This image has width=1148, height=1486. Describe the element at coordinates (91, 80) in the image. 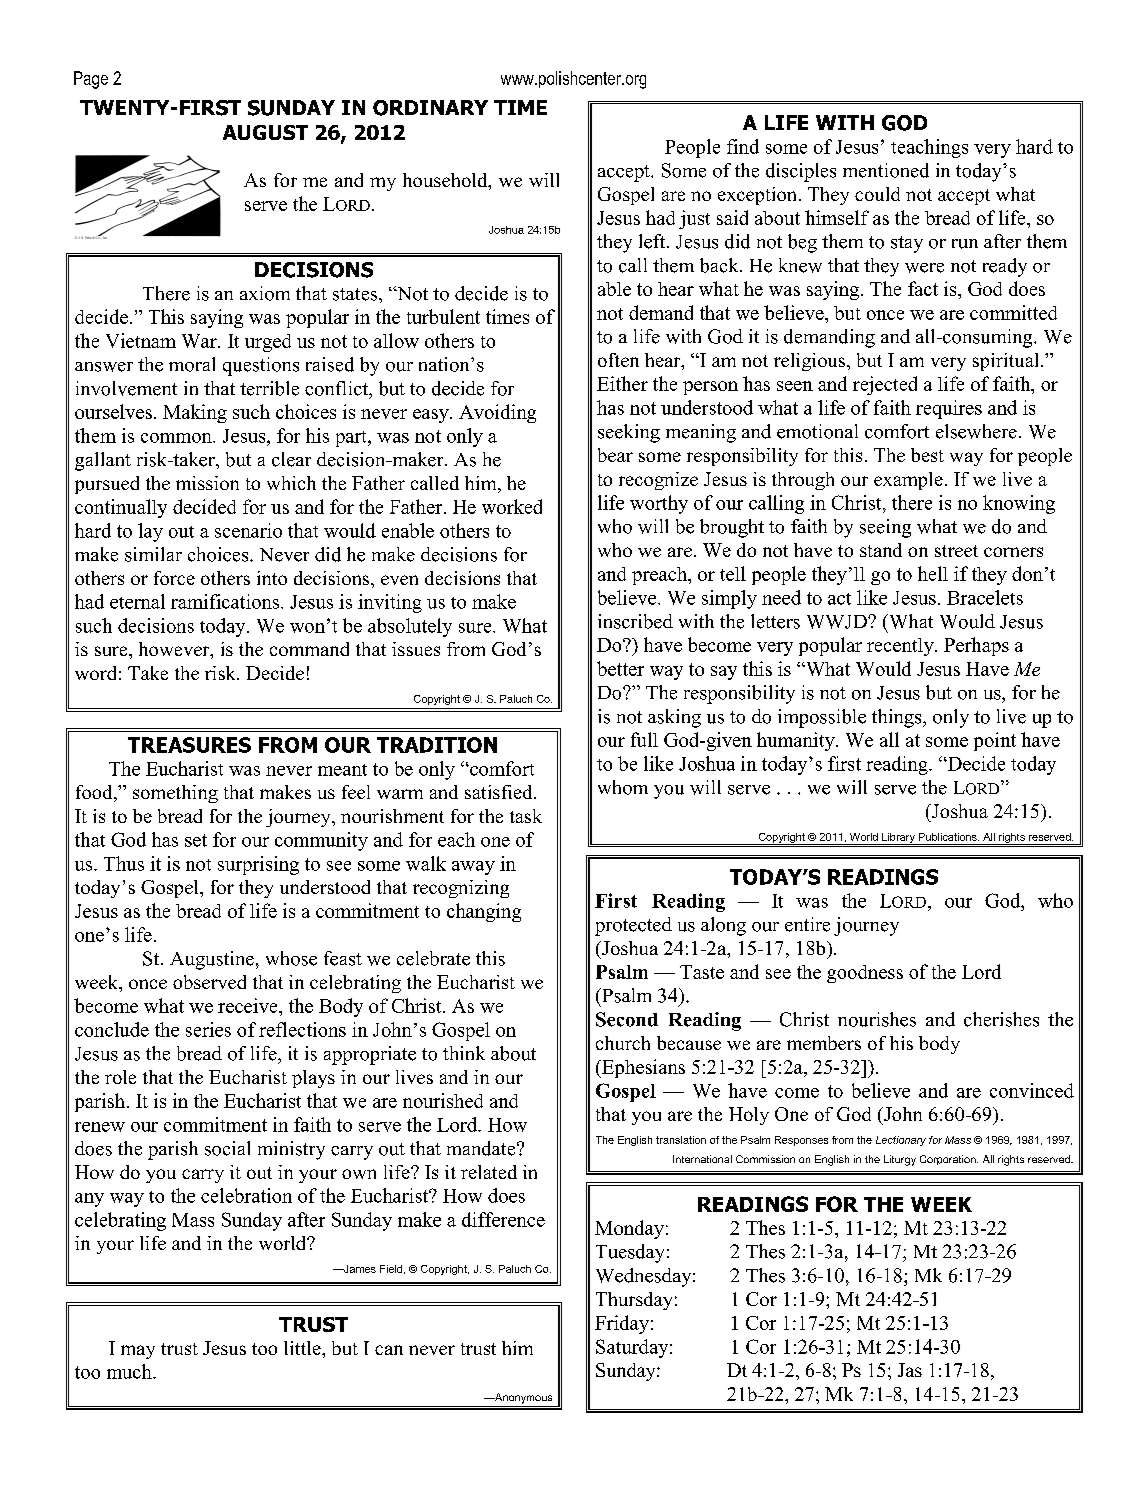

I see `Page` at that location.
